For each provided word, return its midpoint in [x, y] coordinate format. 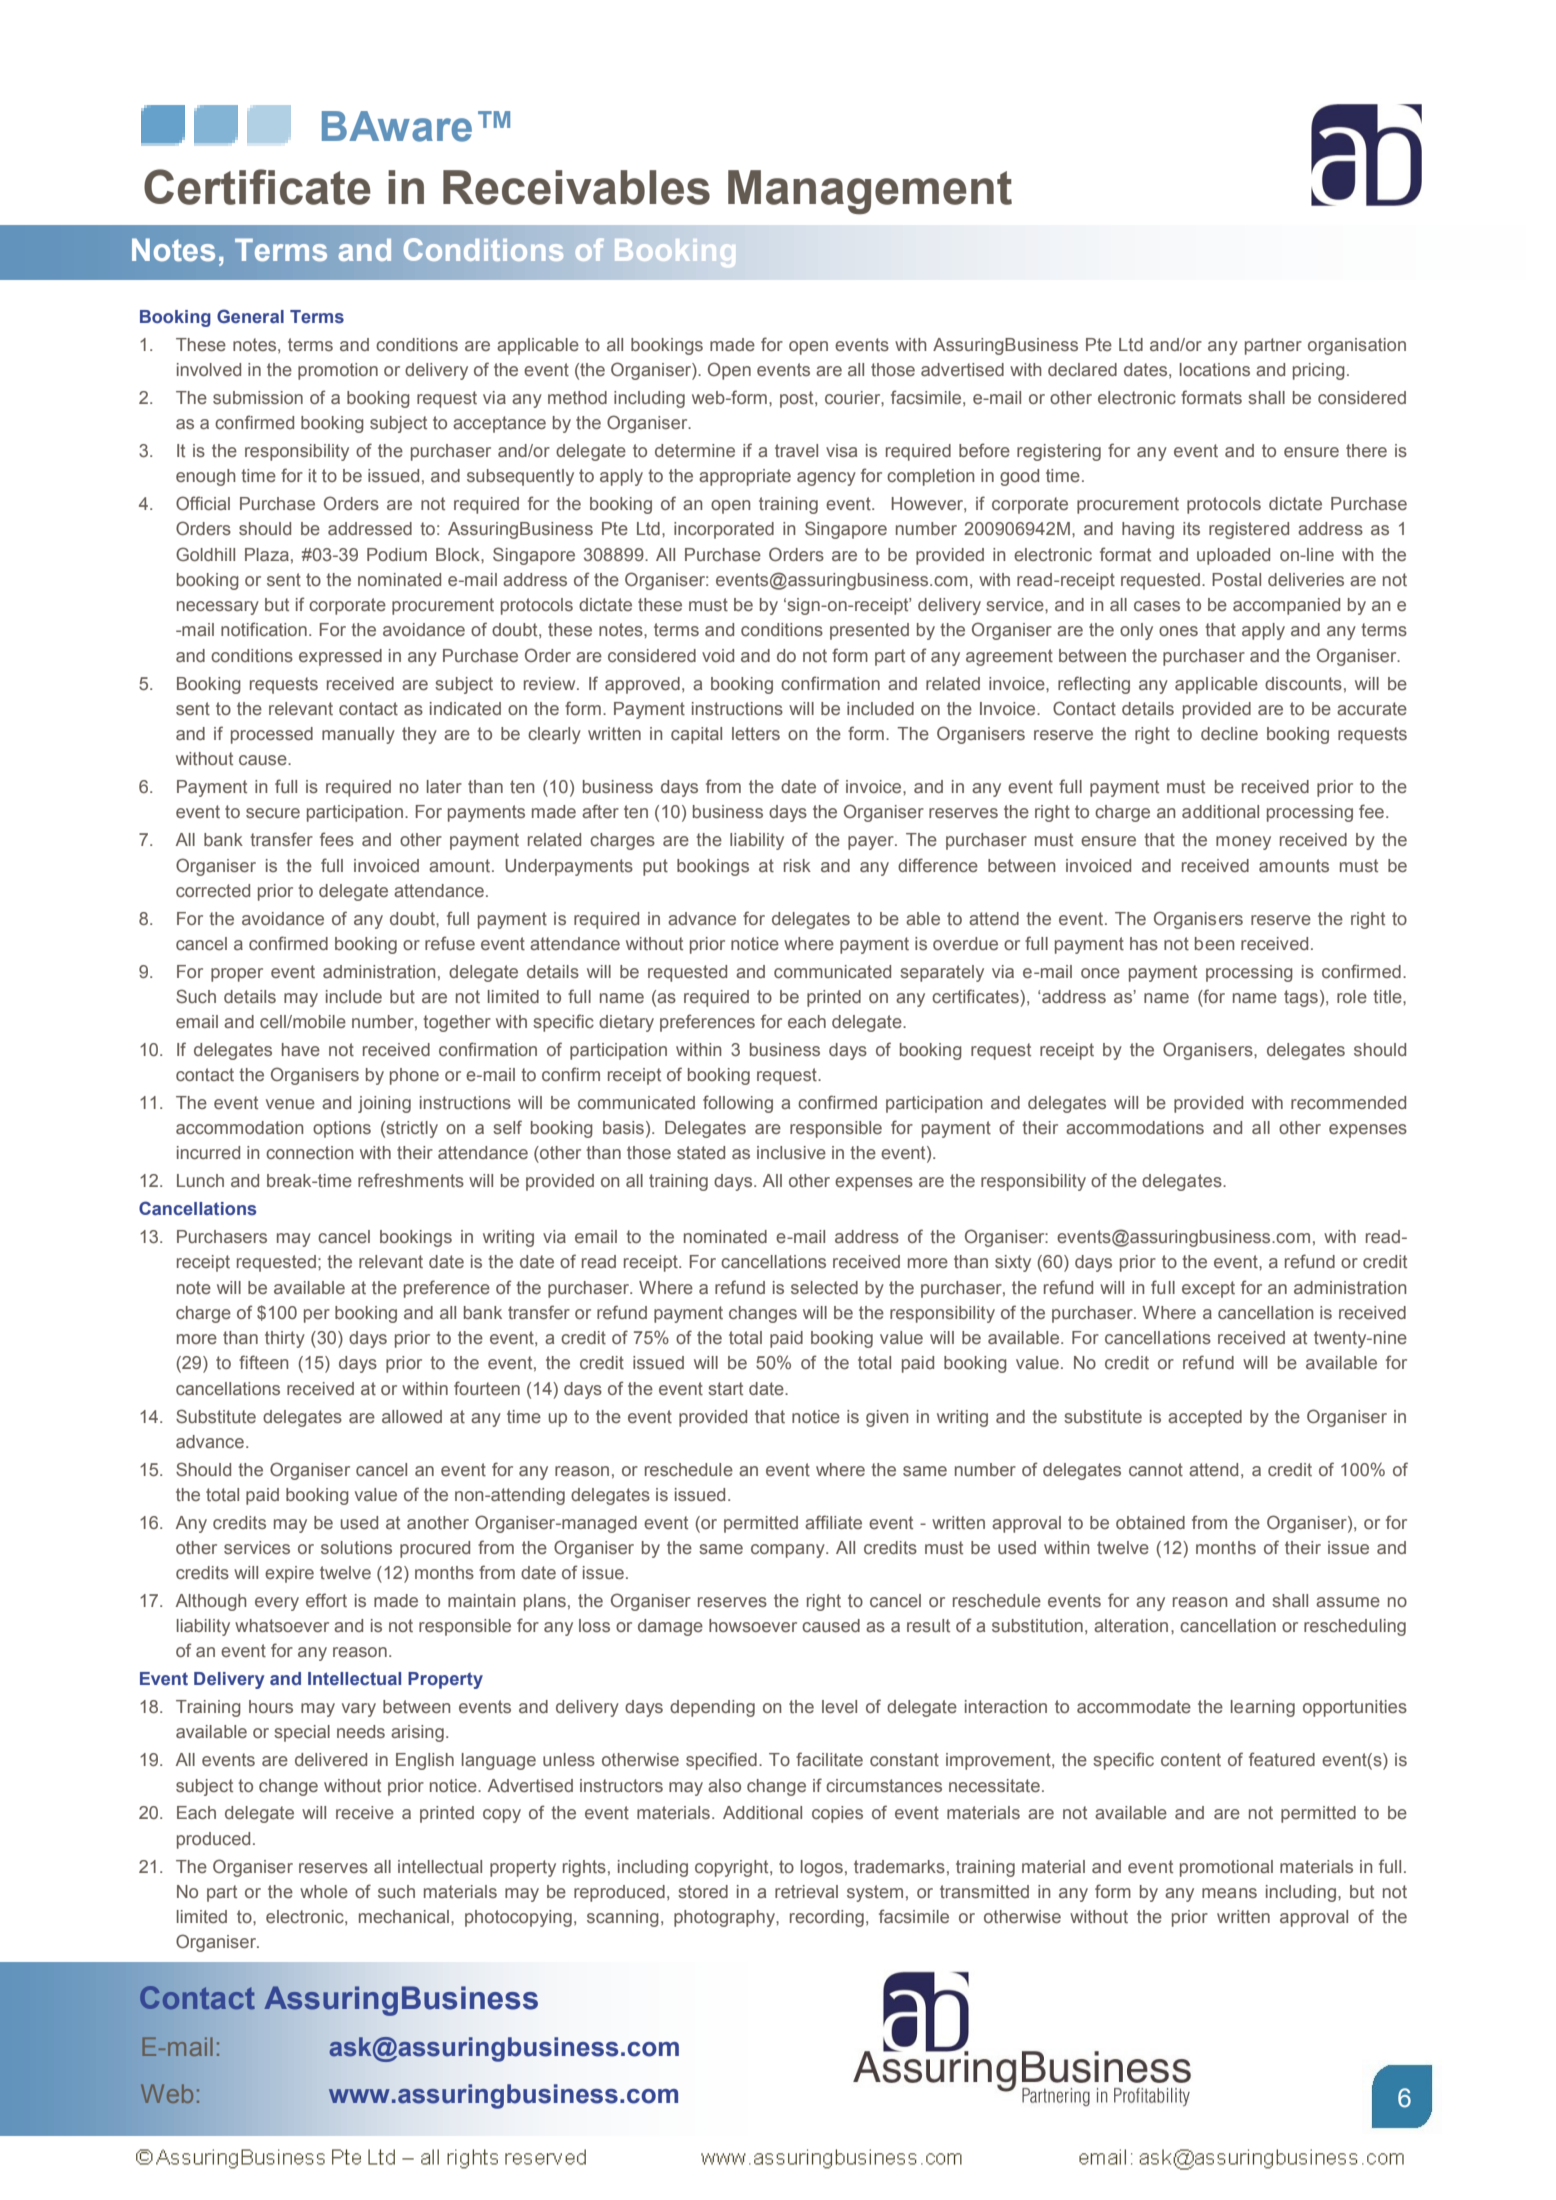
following [738, 1104]
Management [870, 192]
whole [324, 1891]
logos [822, 1868]
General [250, 316]
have [301, 1049]
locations [1215, 369]
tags [1301, 998]
